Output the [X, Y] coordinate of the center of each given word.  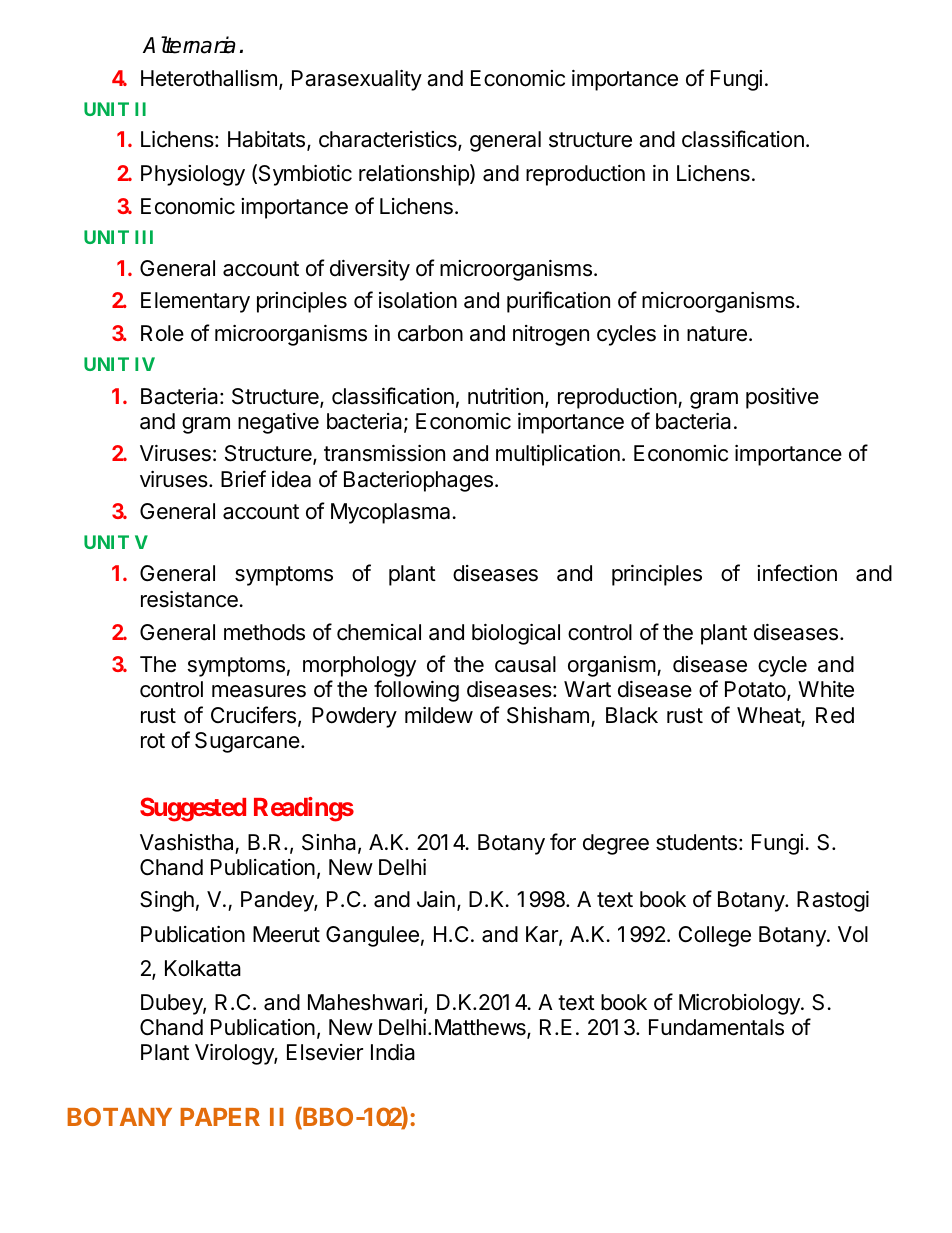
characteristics [389, 141]
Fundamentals [716, 1027]
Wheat [769, 715]
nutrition [505, 396]
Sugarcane [248, 742]
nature [717, 334]
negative [278, 423]
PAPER [220, 1117]
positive [782, 398]
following [416, 691]
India [393, 1052]
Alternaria [189, 45]
